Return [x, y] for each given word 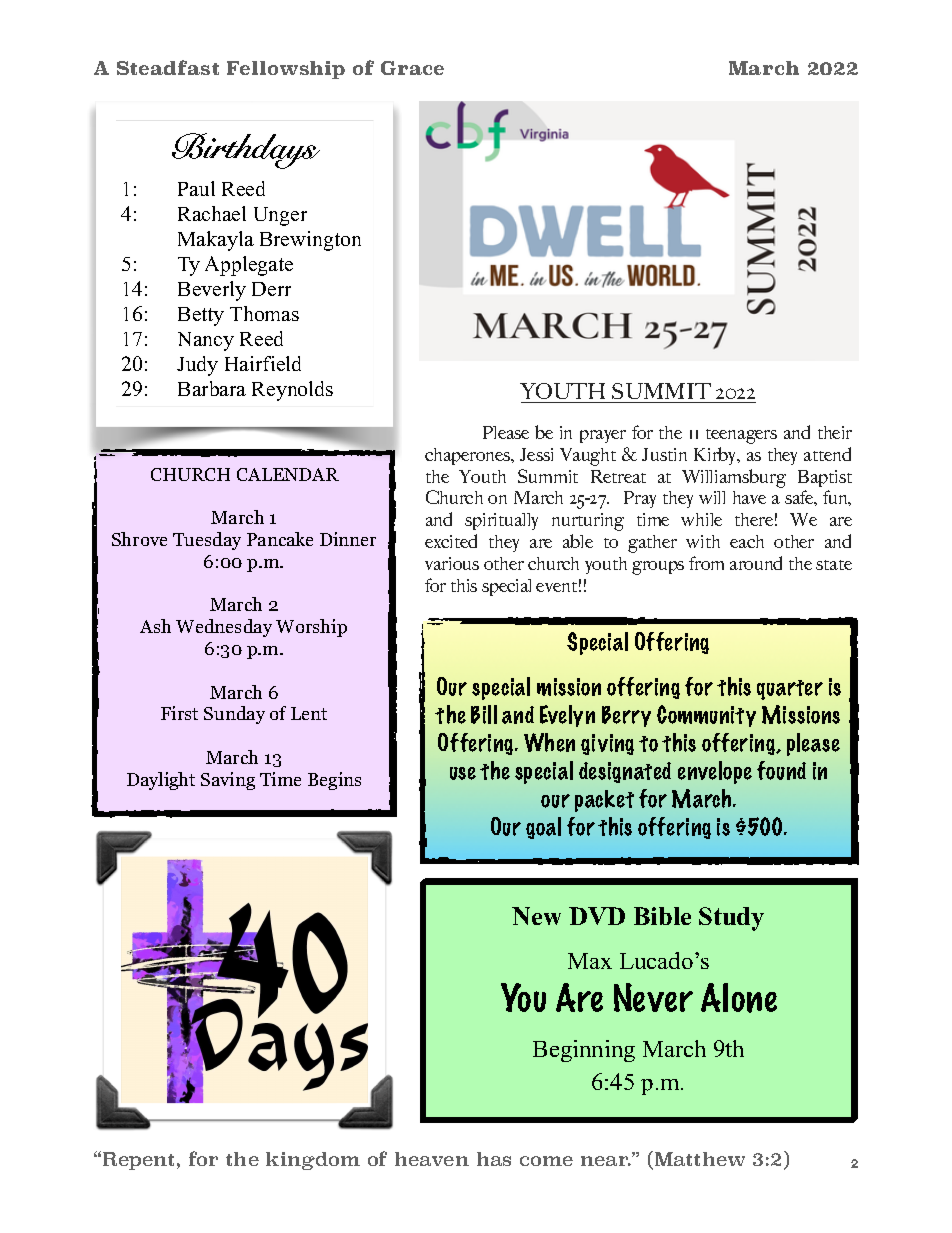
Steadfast [168, 67]
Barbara [212, 388]
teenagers [741, 436]
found [781, 770]
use [463, 773]
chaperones [469, 456]
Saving [228, 781]
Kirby [716, 456]
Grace [412, 68]
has [494, 1159]
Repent [138, 1161]
